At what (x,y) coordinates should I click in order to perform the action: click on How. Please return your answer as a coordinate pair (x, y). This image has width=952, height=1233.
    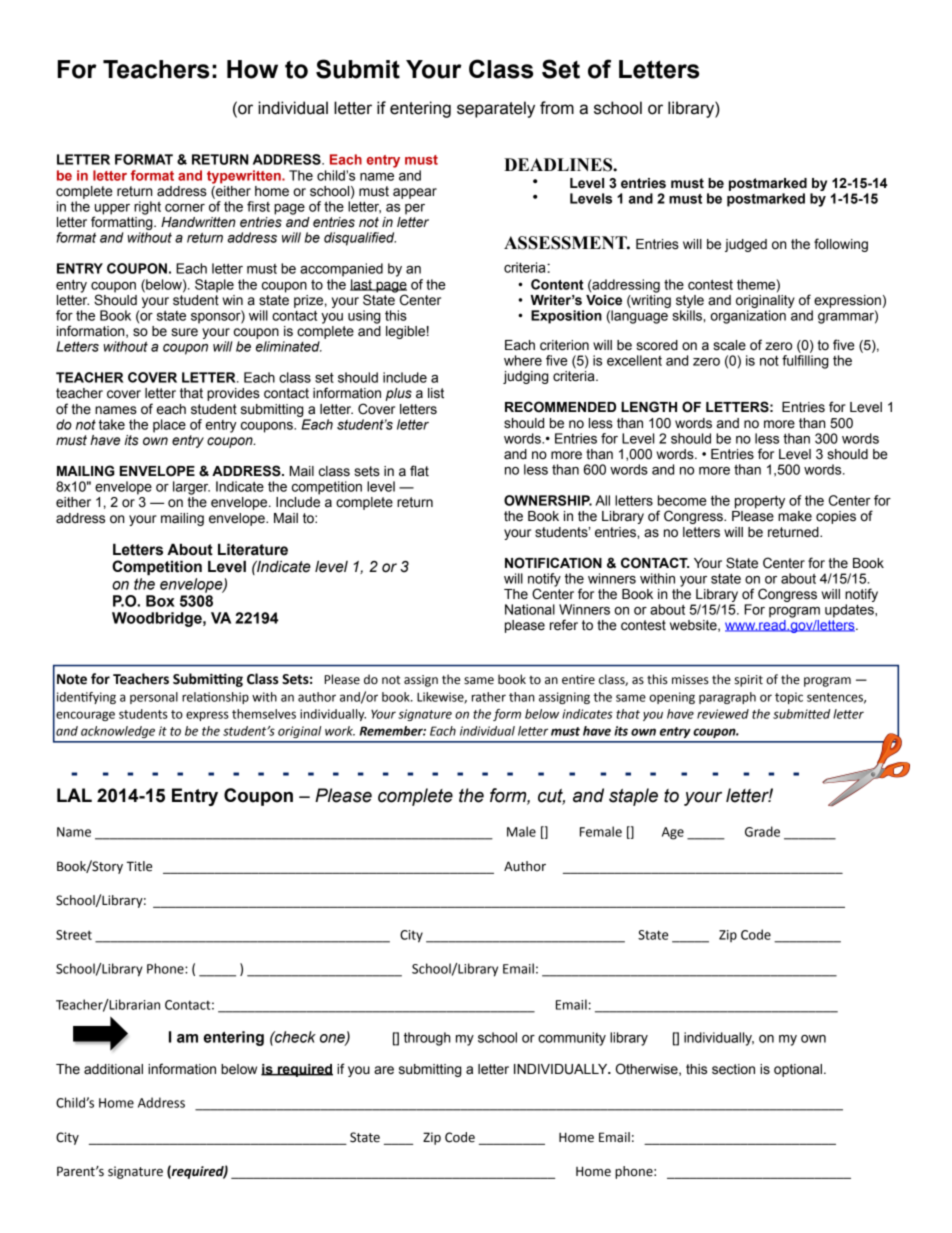
    Looking at the image, I should click on (252, 69).
